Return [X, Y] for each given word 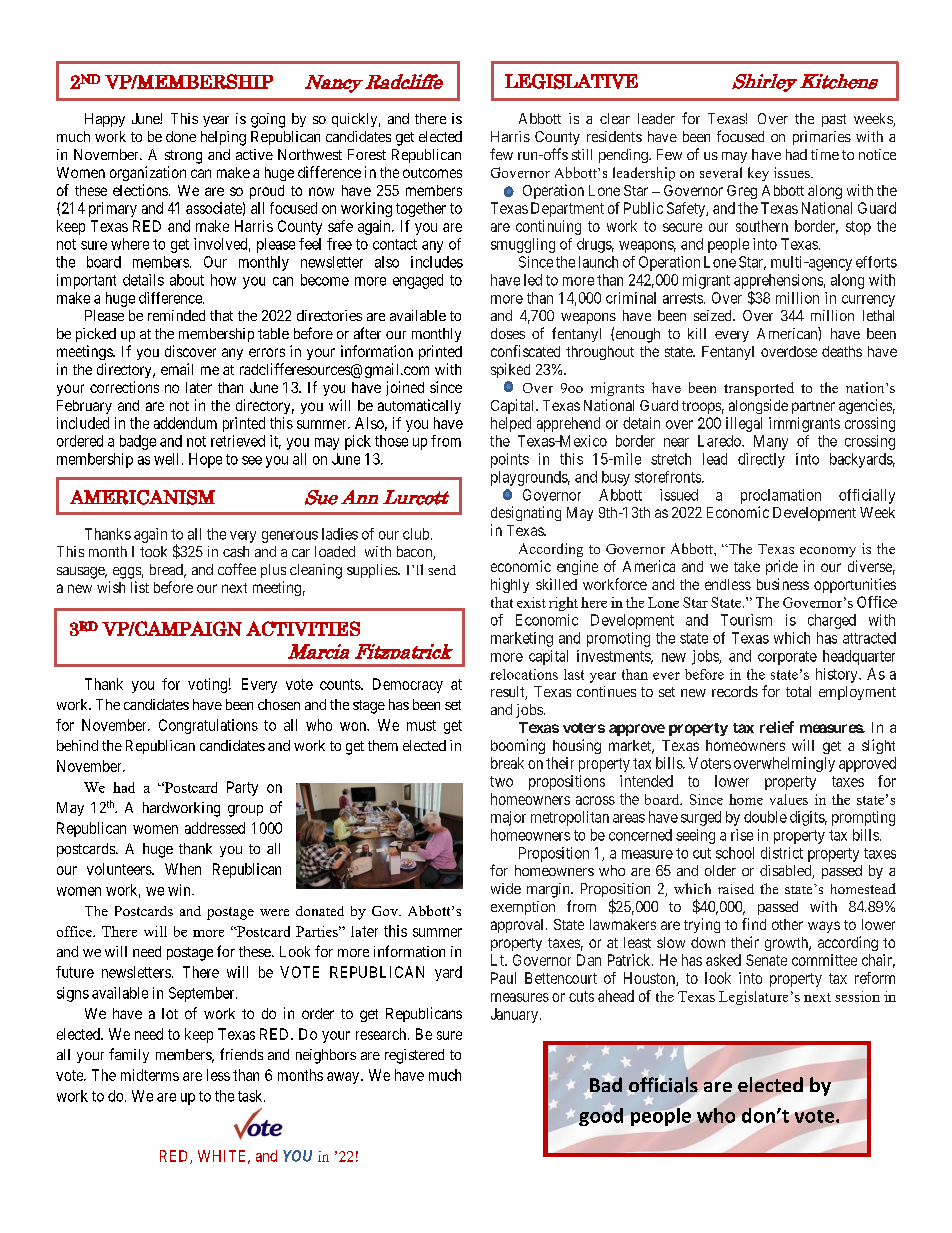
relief [777, 727]
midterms [150, 1075]
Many [771, 442]
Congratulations [208, 726]
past [834, 120]
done [181, 136]
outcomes [432, 173]
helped [511, 424]
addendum [185, 423]
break [507, 763]
